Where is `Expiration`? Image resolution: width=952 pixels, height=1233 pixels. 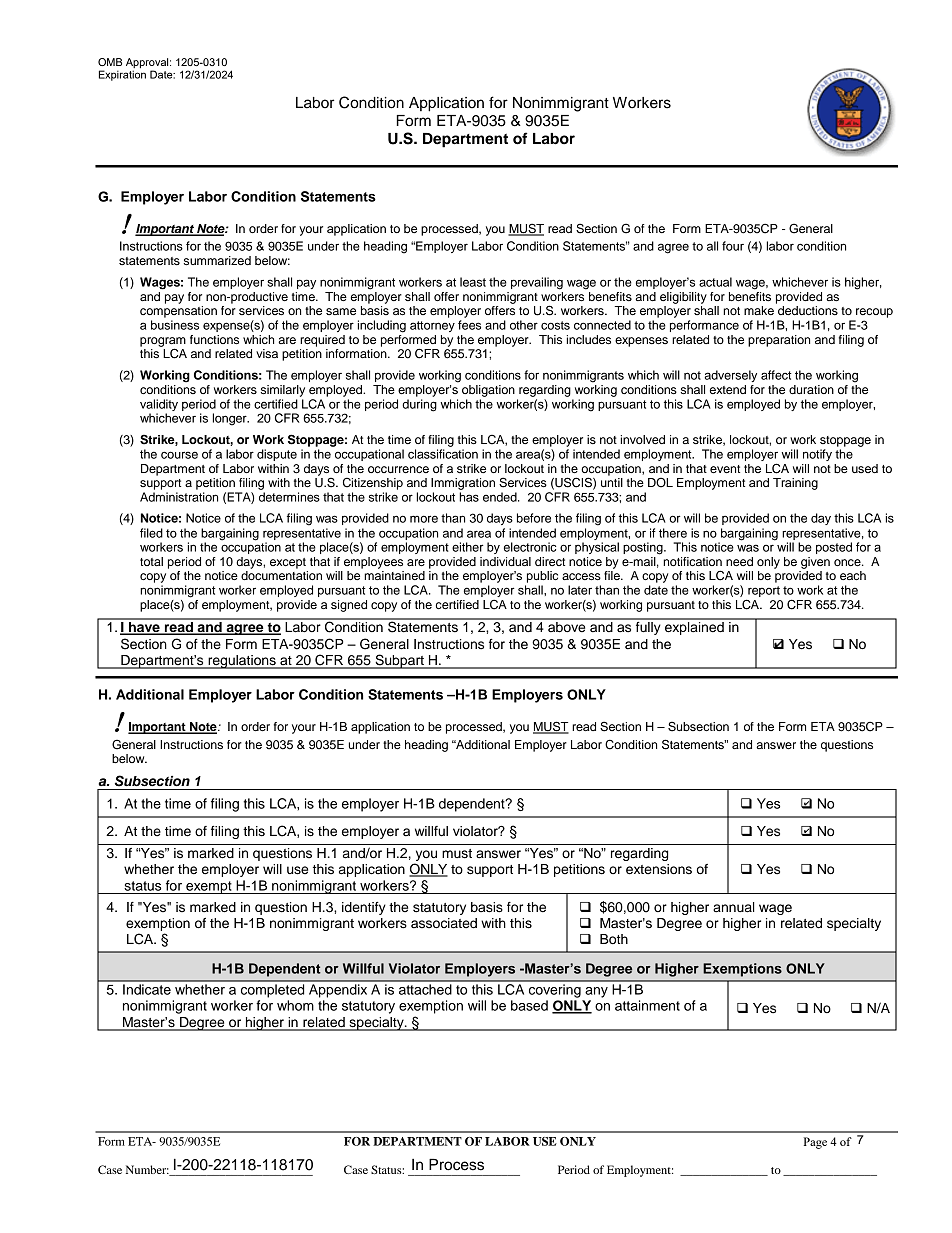 Expiration is located at coordinates (122, 75).
